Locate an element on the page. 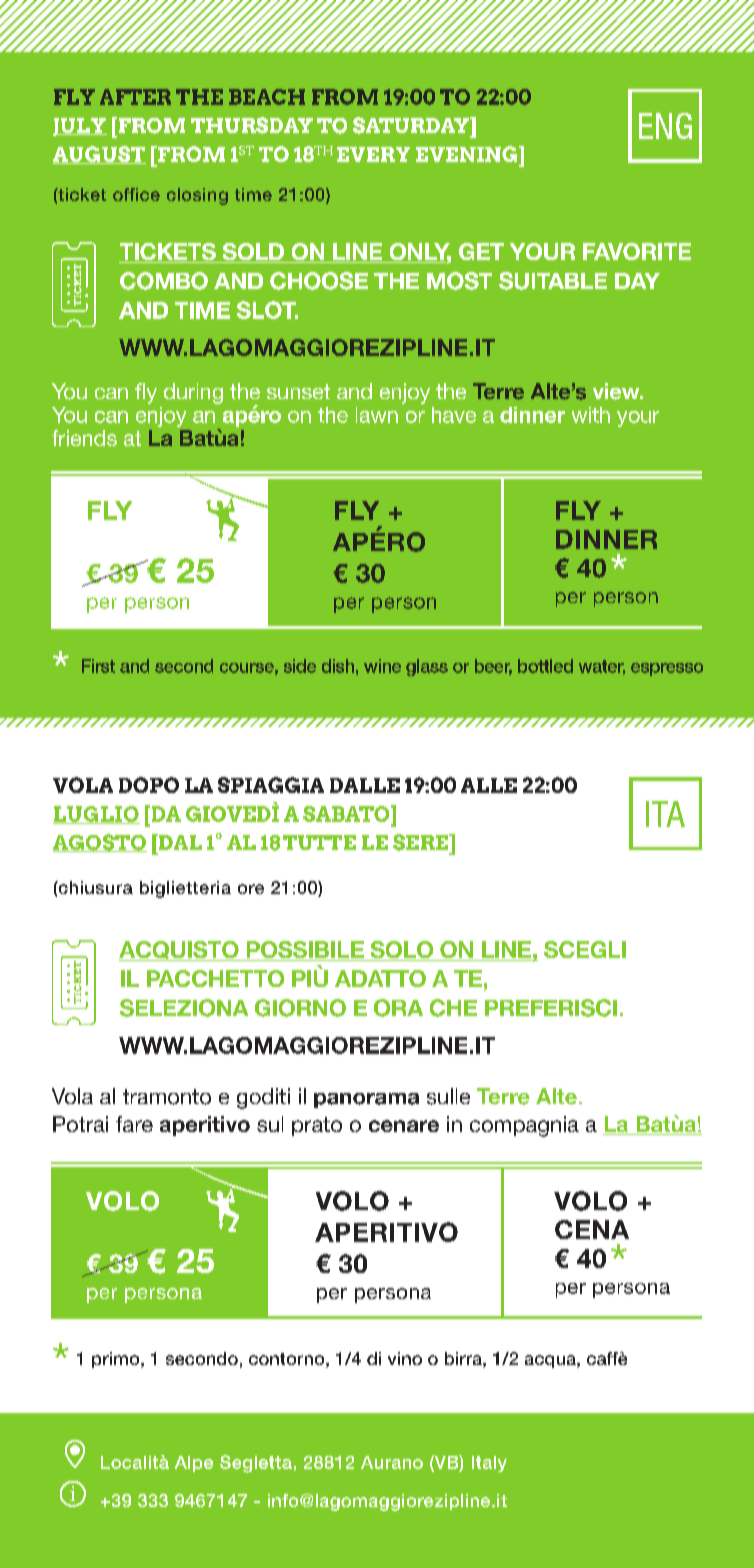  AFTER is located at coordinates (135, 97).
